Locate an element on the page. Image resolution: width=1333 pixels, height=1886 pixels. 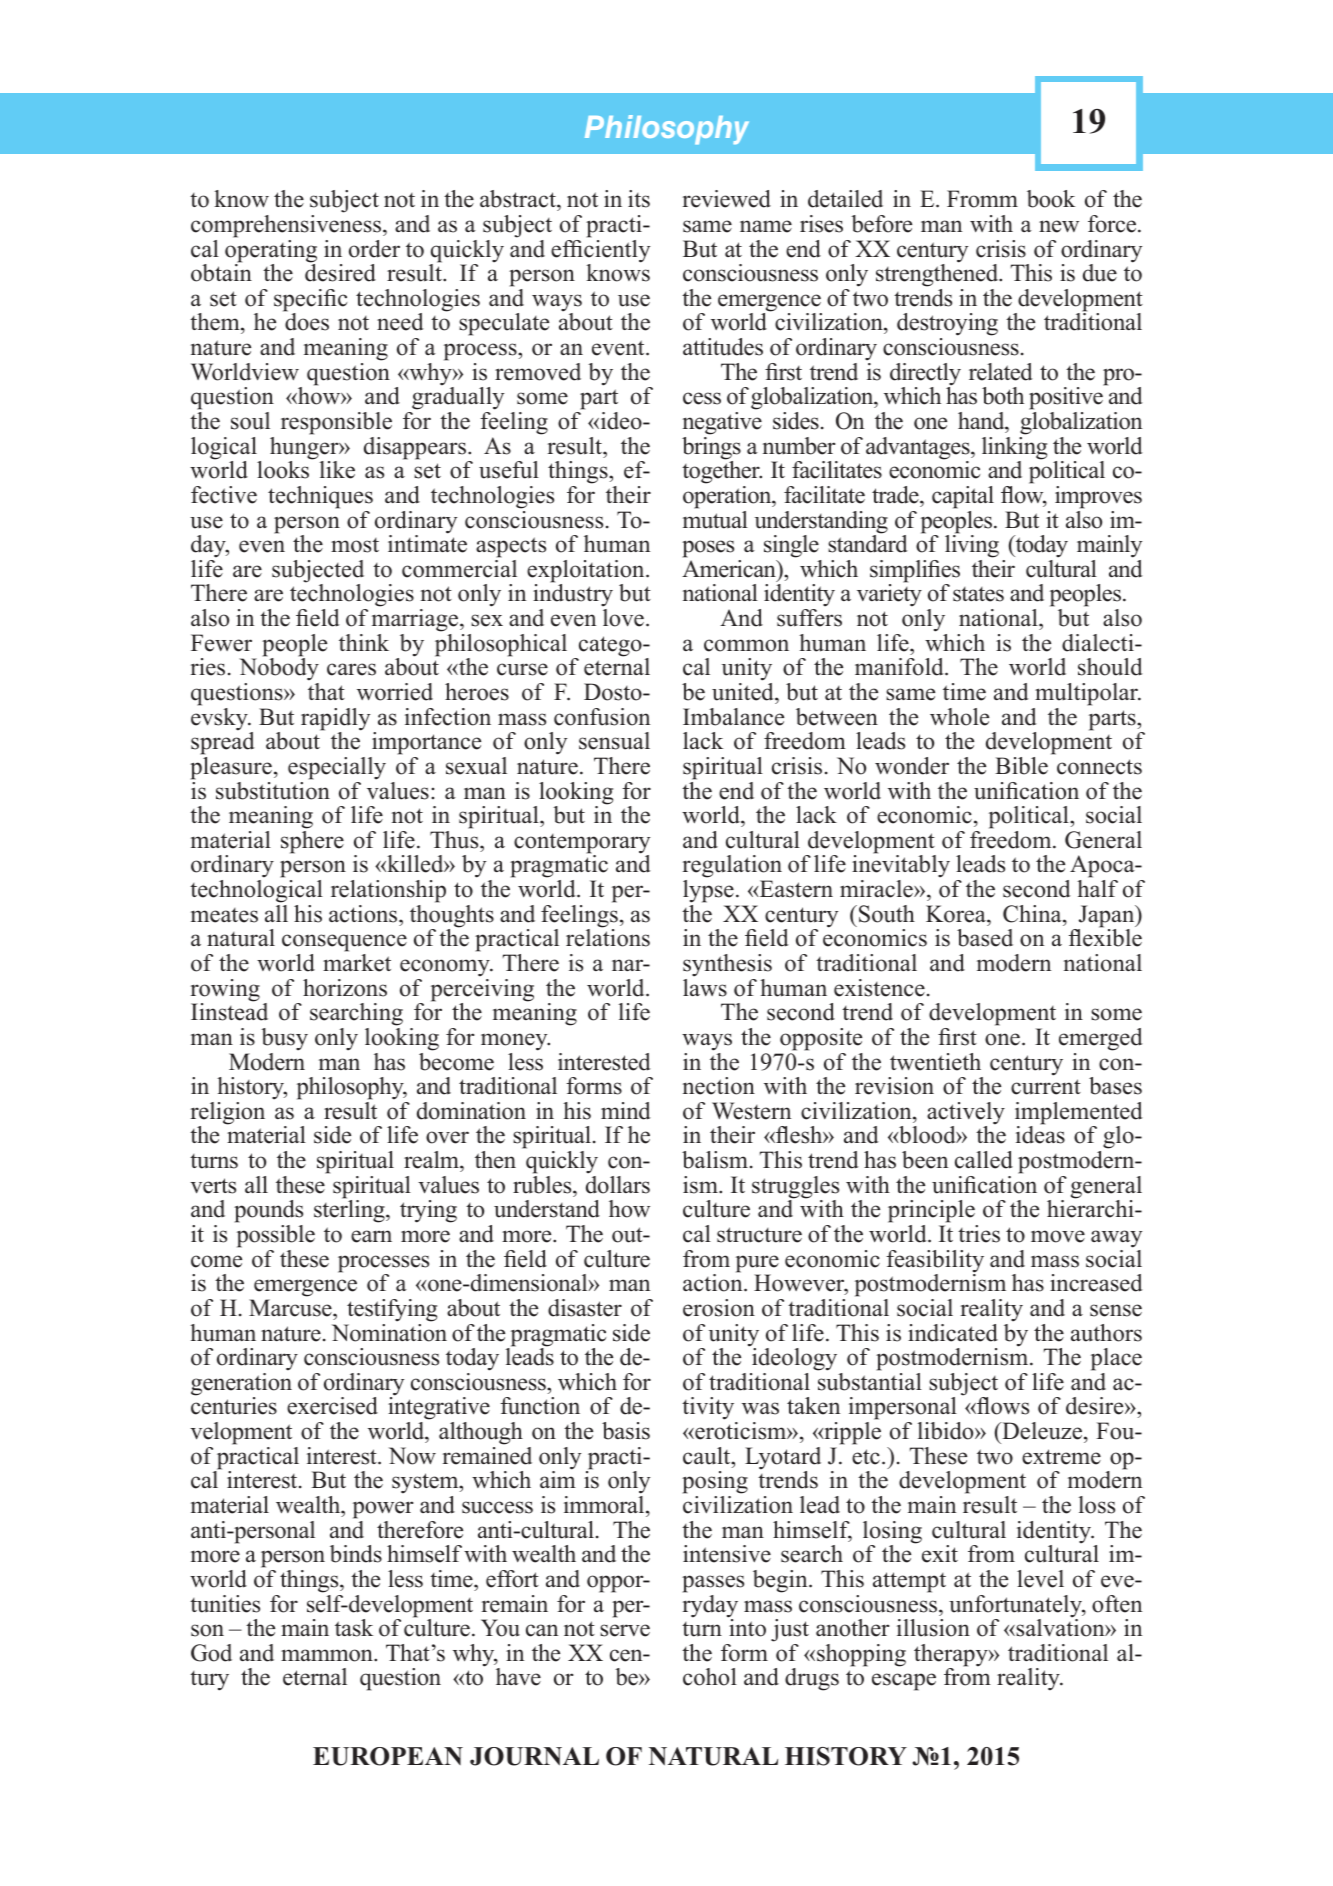
based is located at coordinates (985, 938).
